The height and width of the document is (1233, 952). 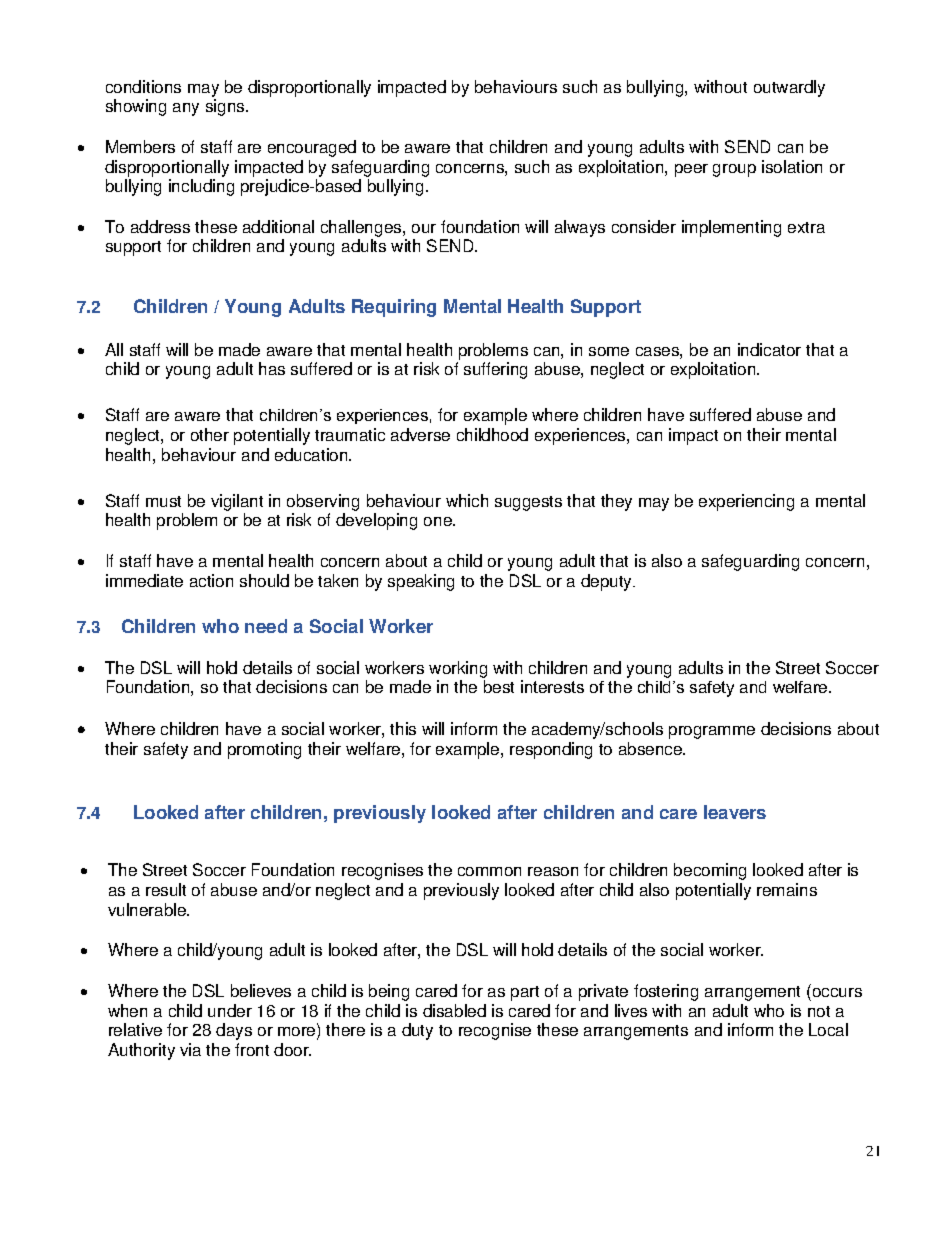 I want to click on responding, so click(x=551, y=750).
